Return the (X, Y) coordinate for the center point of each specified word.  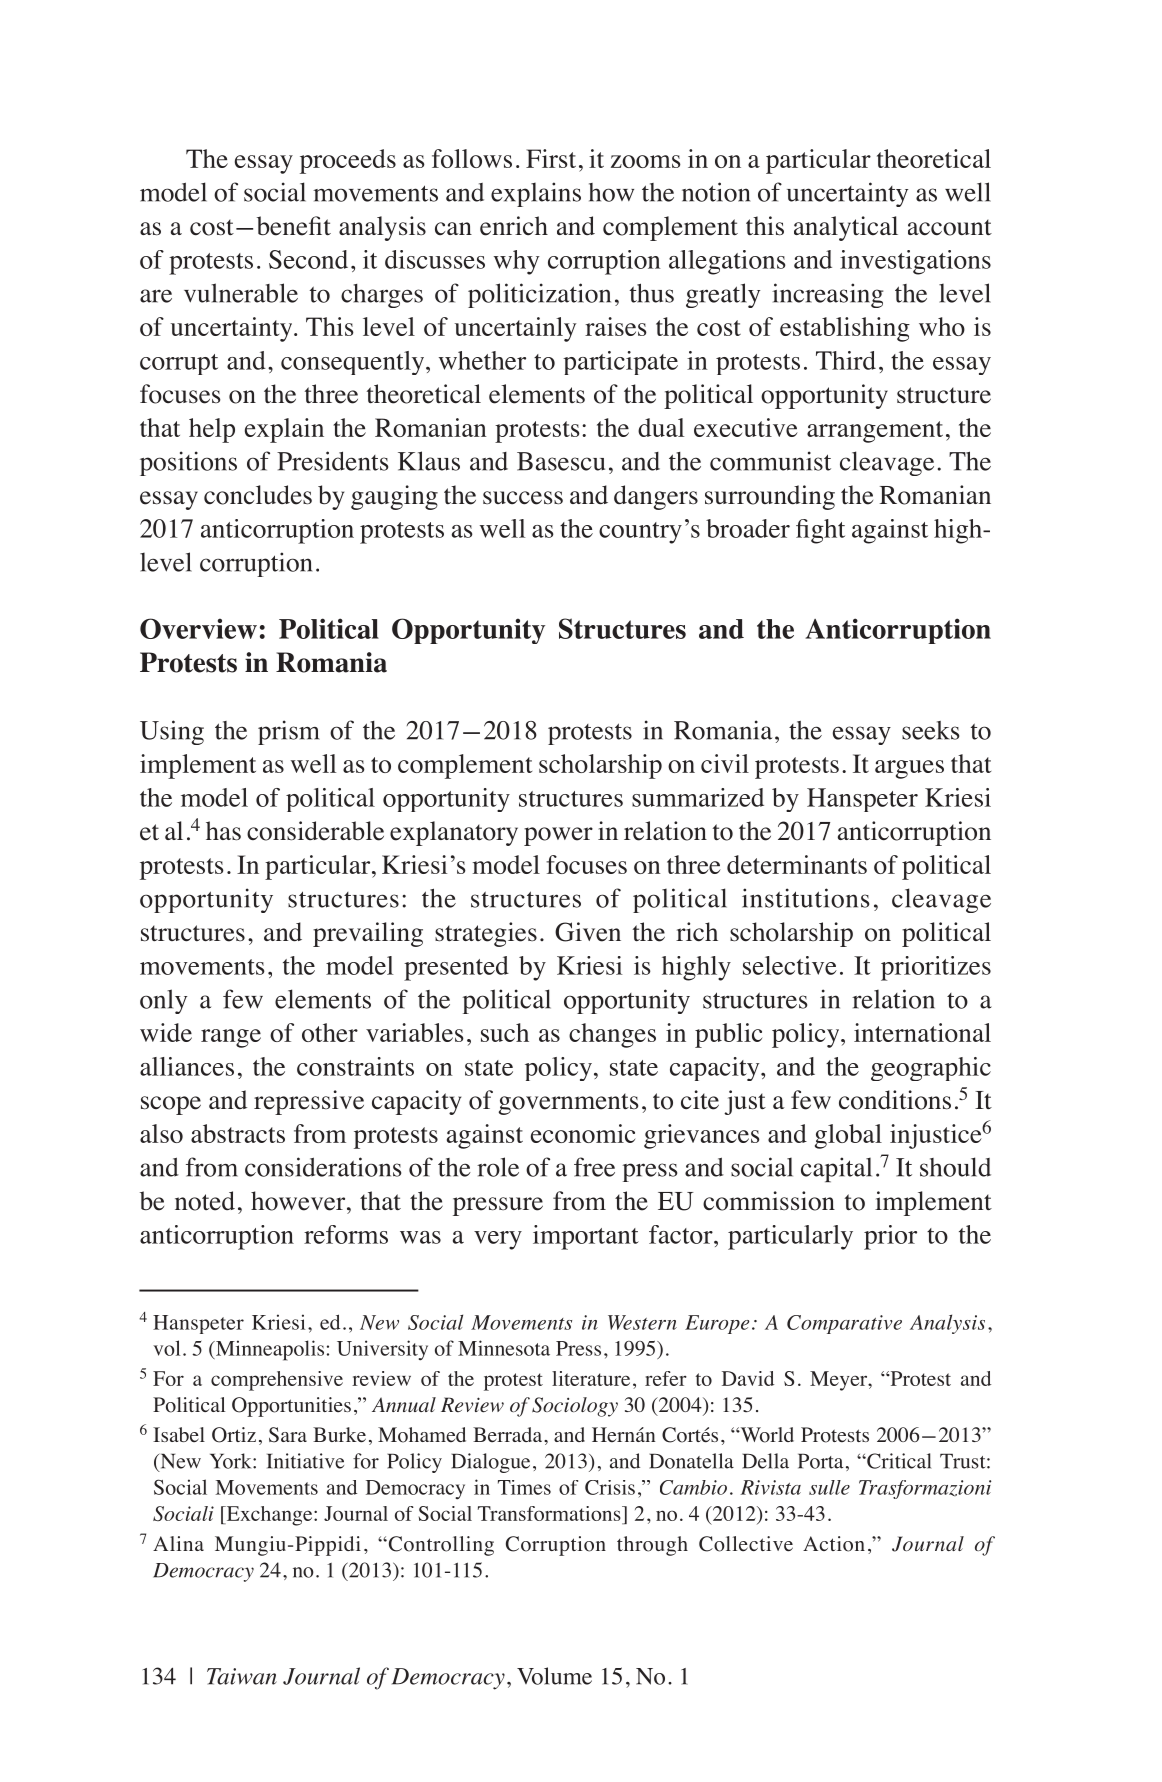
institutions (805, 898)
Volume (554, 1676)
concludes (258, 495)
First (551, 158)
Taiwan (242, 1676)
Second (308, 259)
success (523, 498)
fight (820, 531)
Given (588, 932)
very (498, 1240)
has (223, 831)
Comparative (844, 1324)
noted (205, 1201)
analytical (846, 228)
